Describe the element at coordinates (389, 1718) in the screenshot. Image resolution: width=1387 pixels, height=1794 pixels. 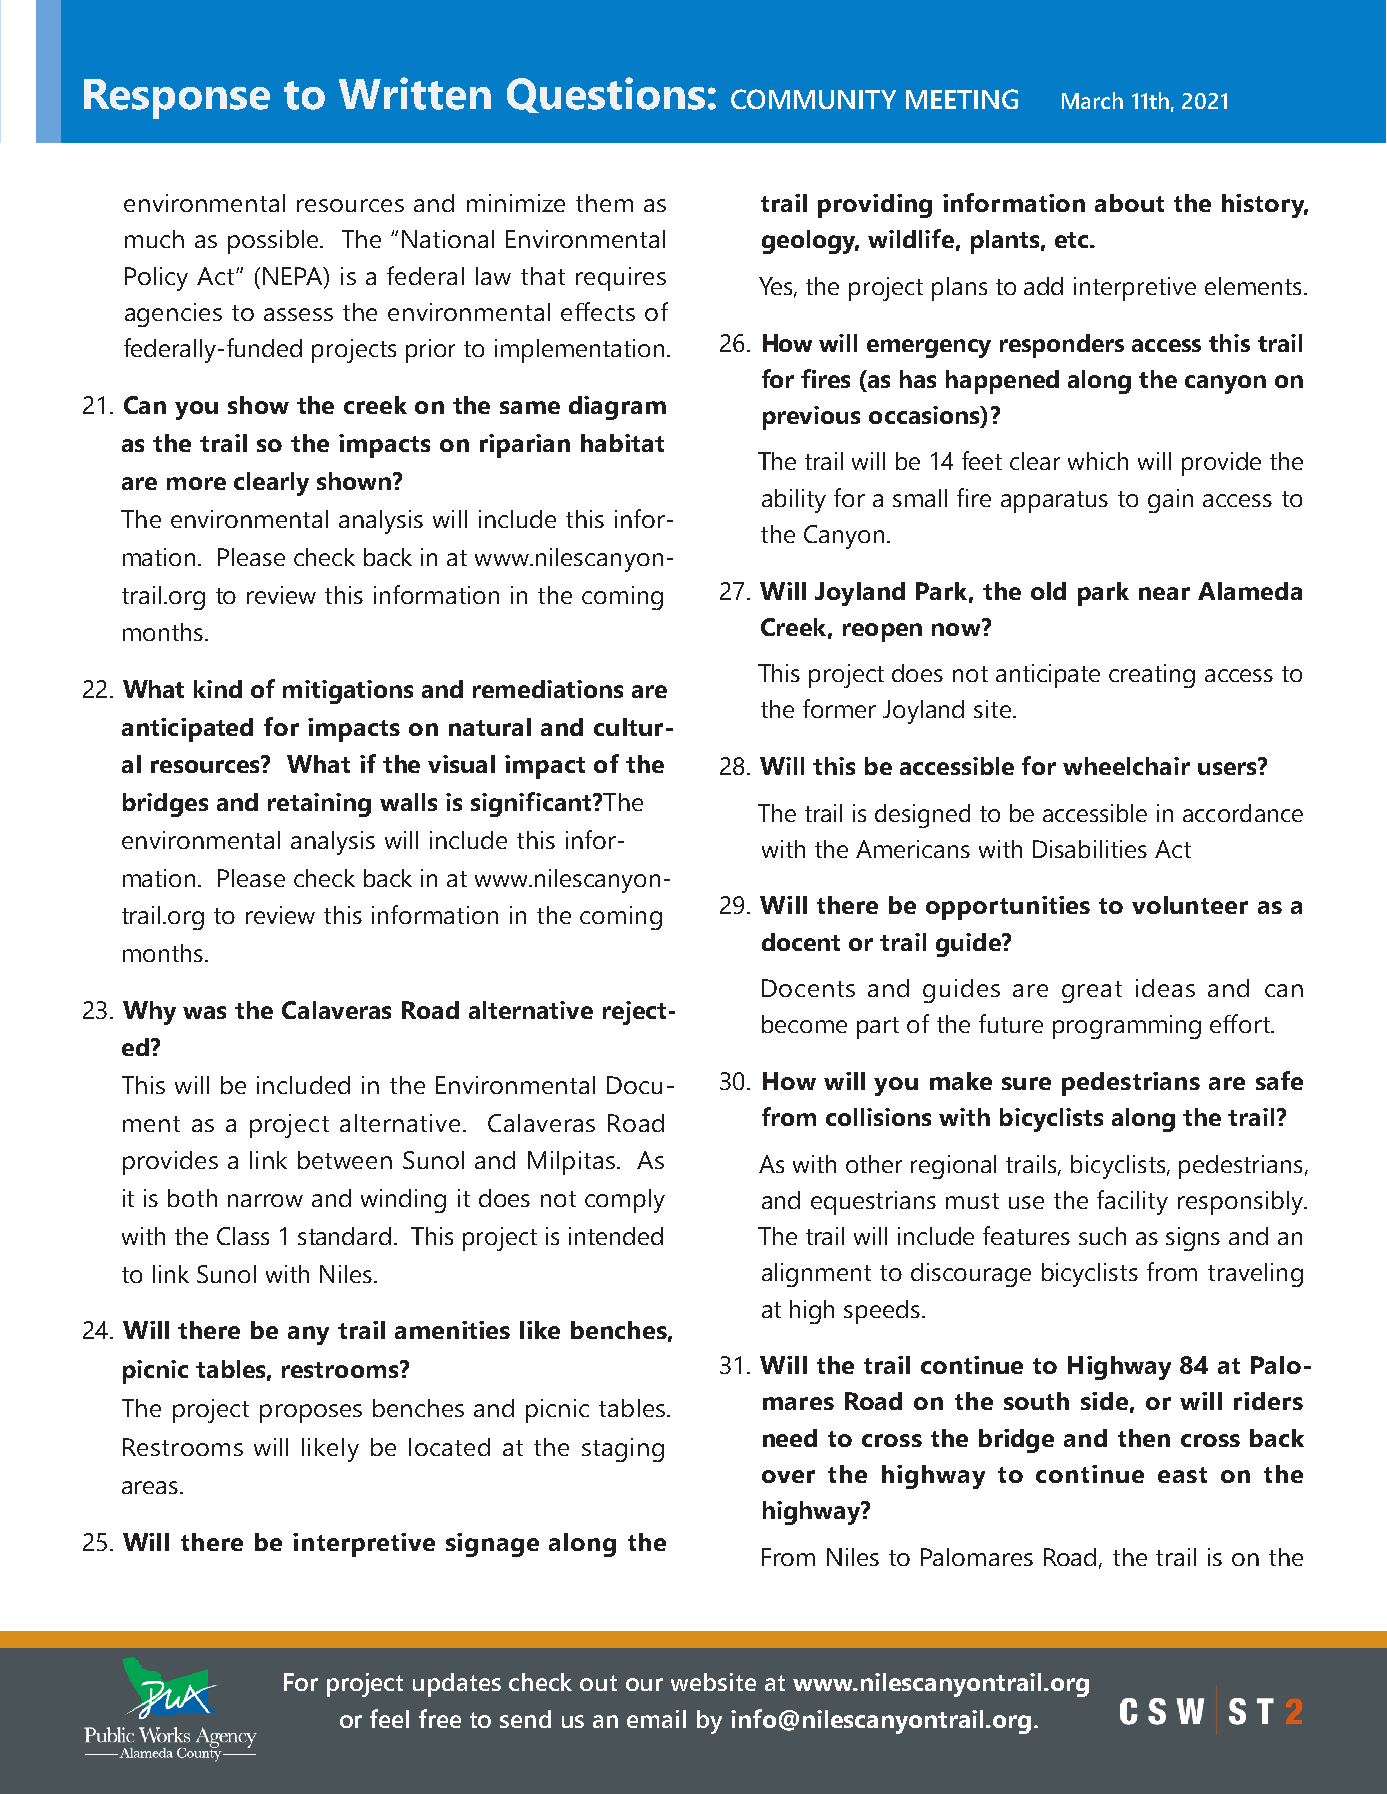
I see `feel` at that location.
